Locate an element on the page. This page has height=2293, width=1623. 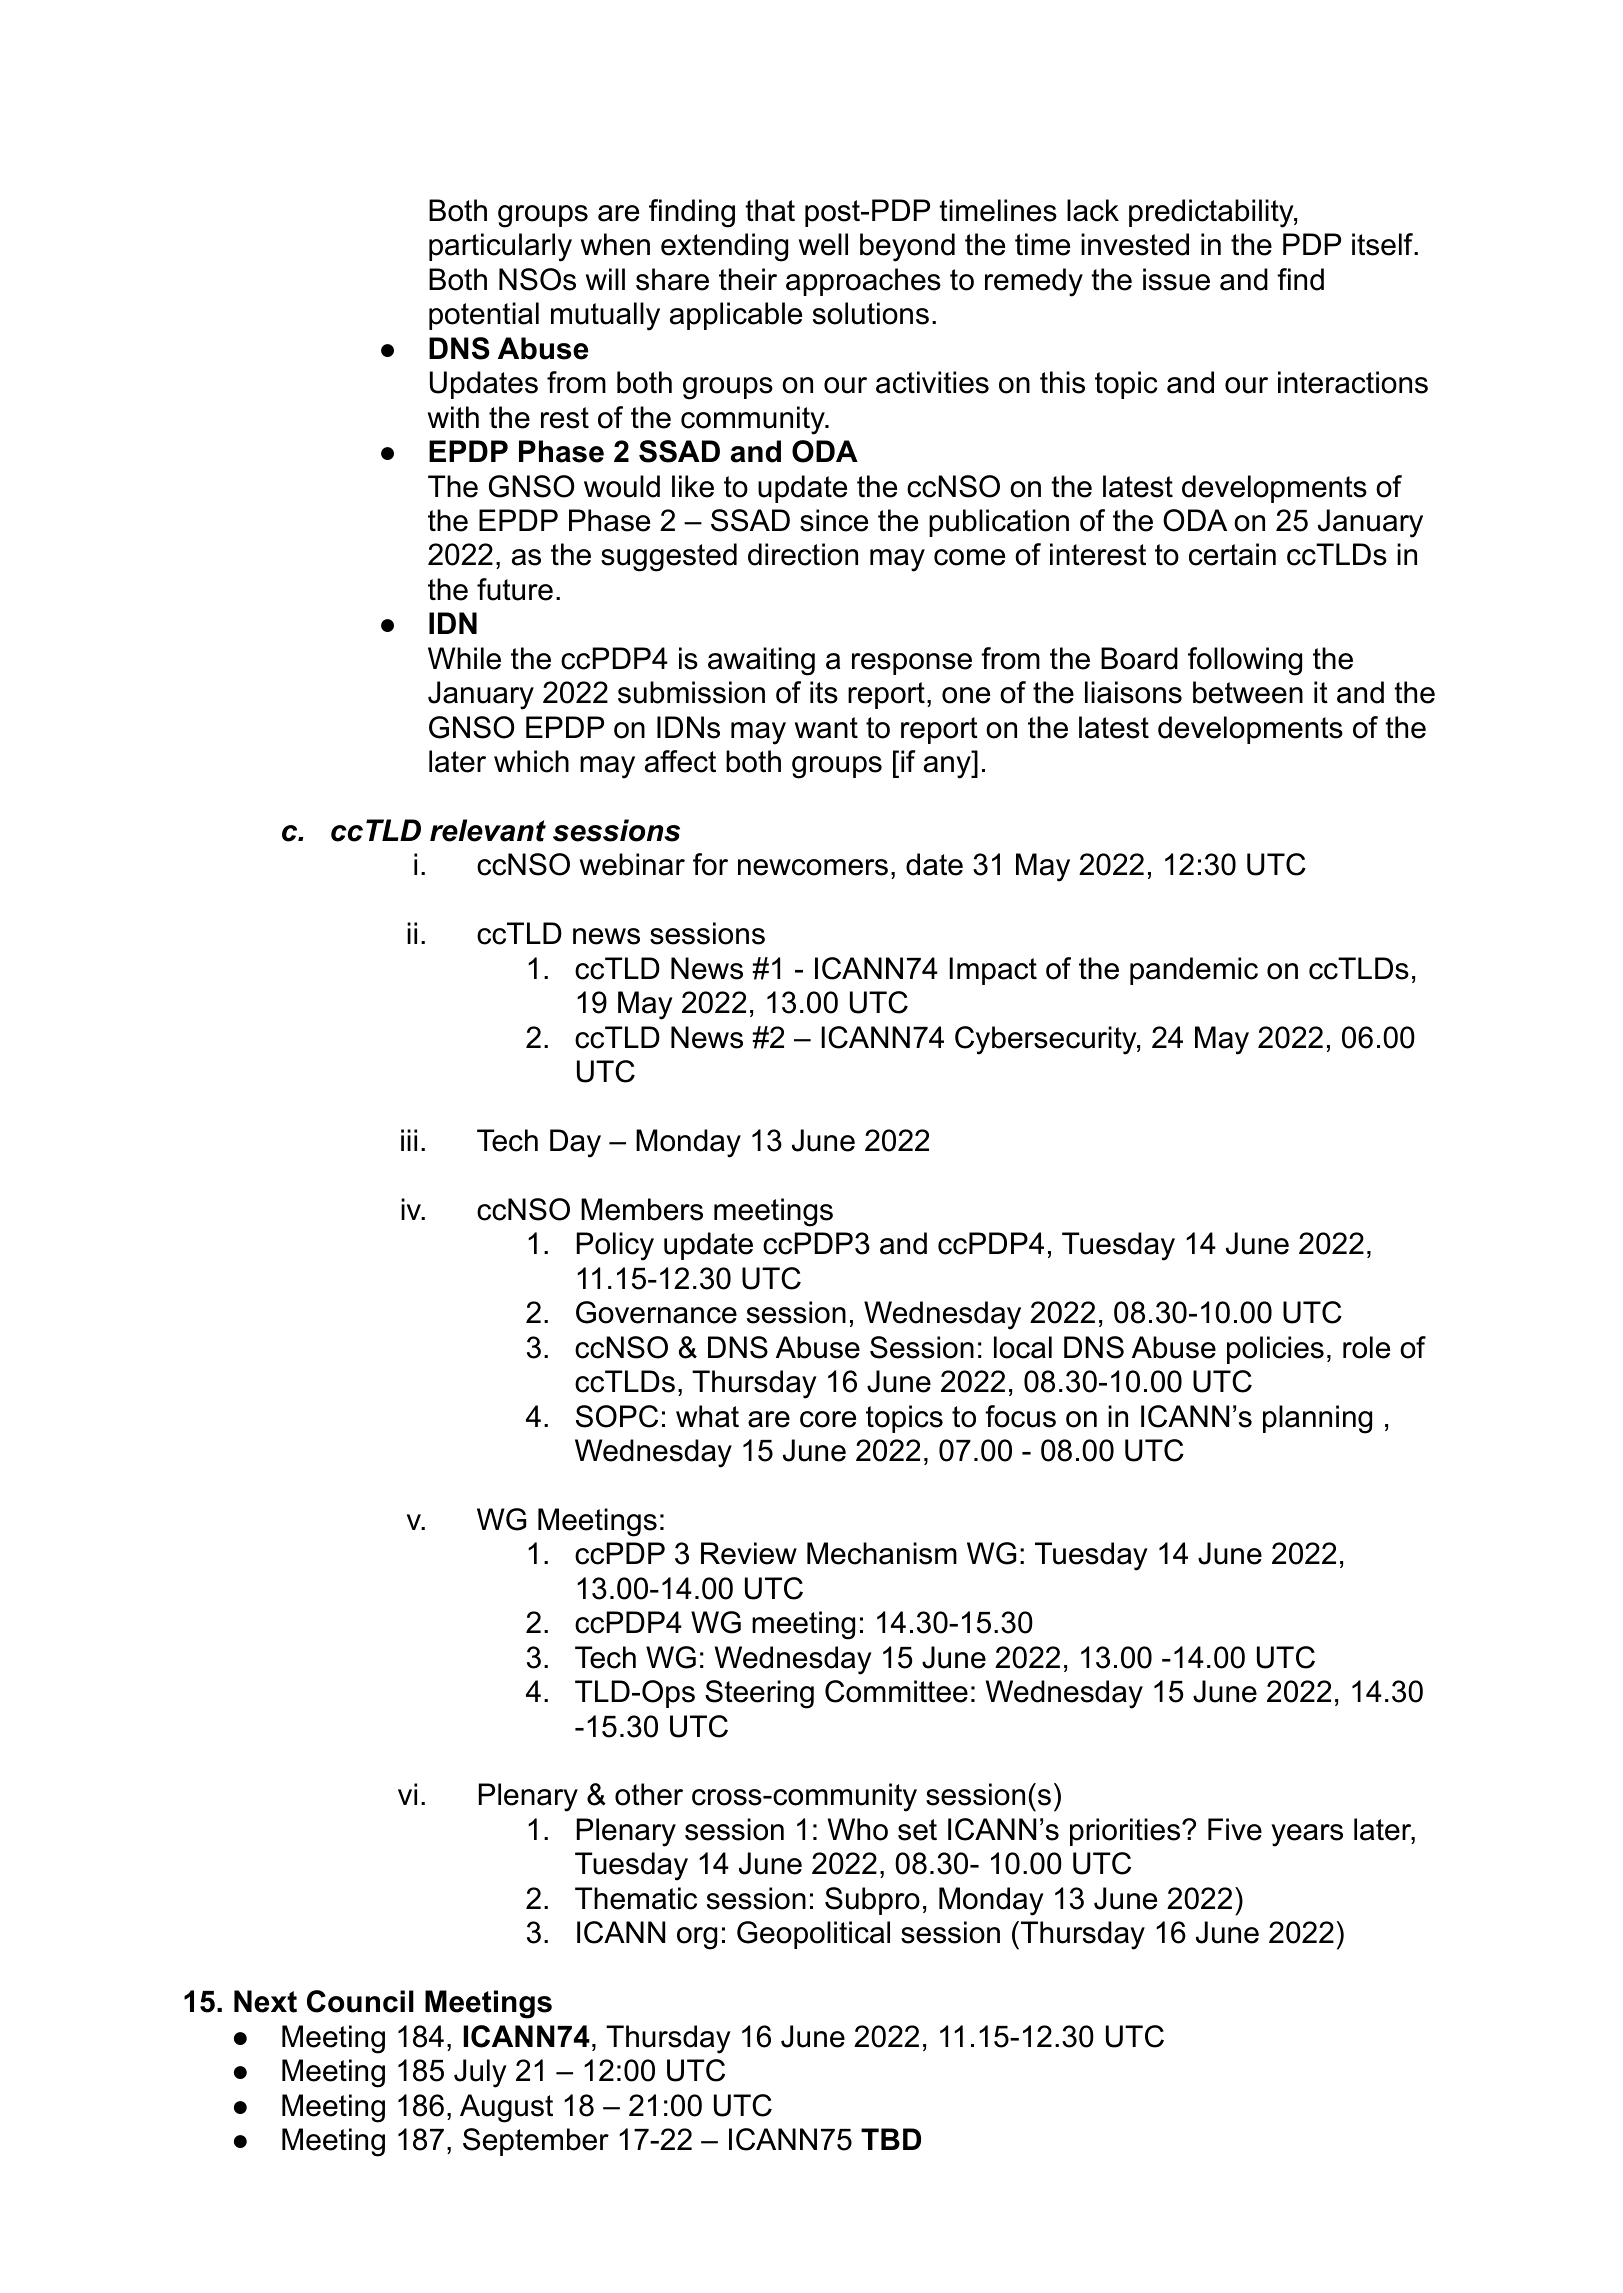
While is located at coordinates (464, 658).
